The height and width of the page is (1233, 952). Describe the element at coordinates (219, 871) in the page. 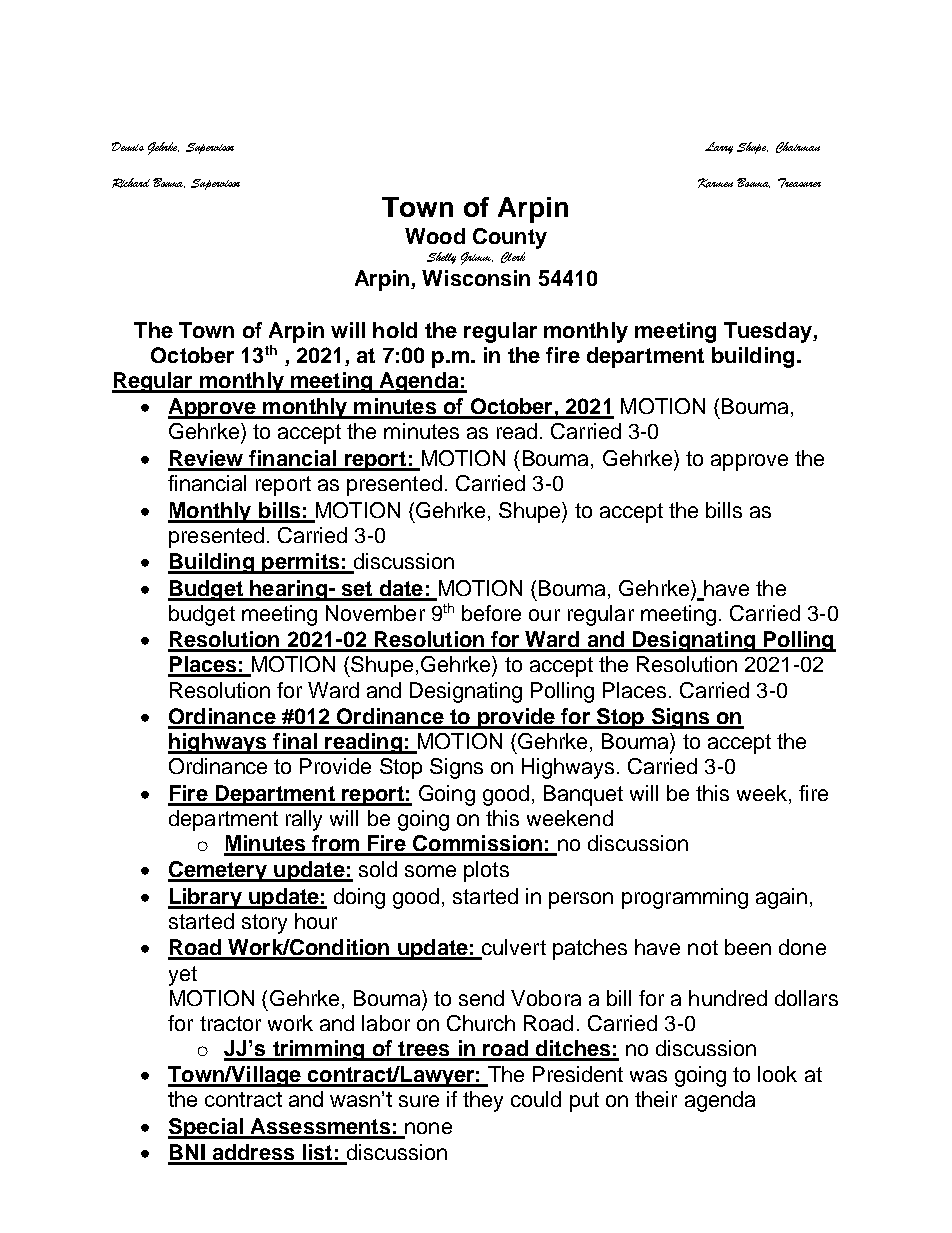

I see `Cemetery` at that location.
